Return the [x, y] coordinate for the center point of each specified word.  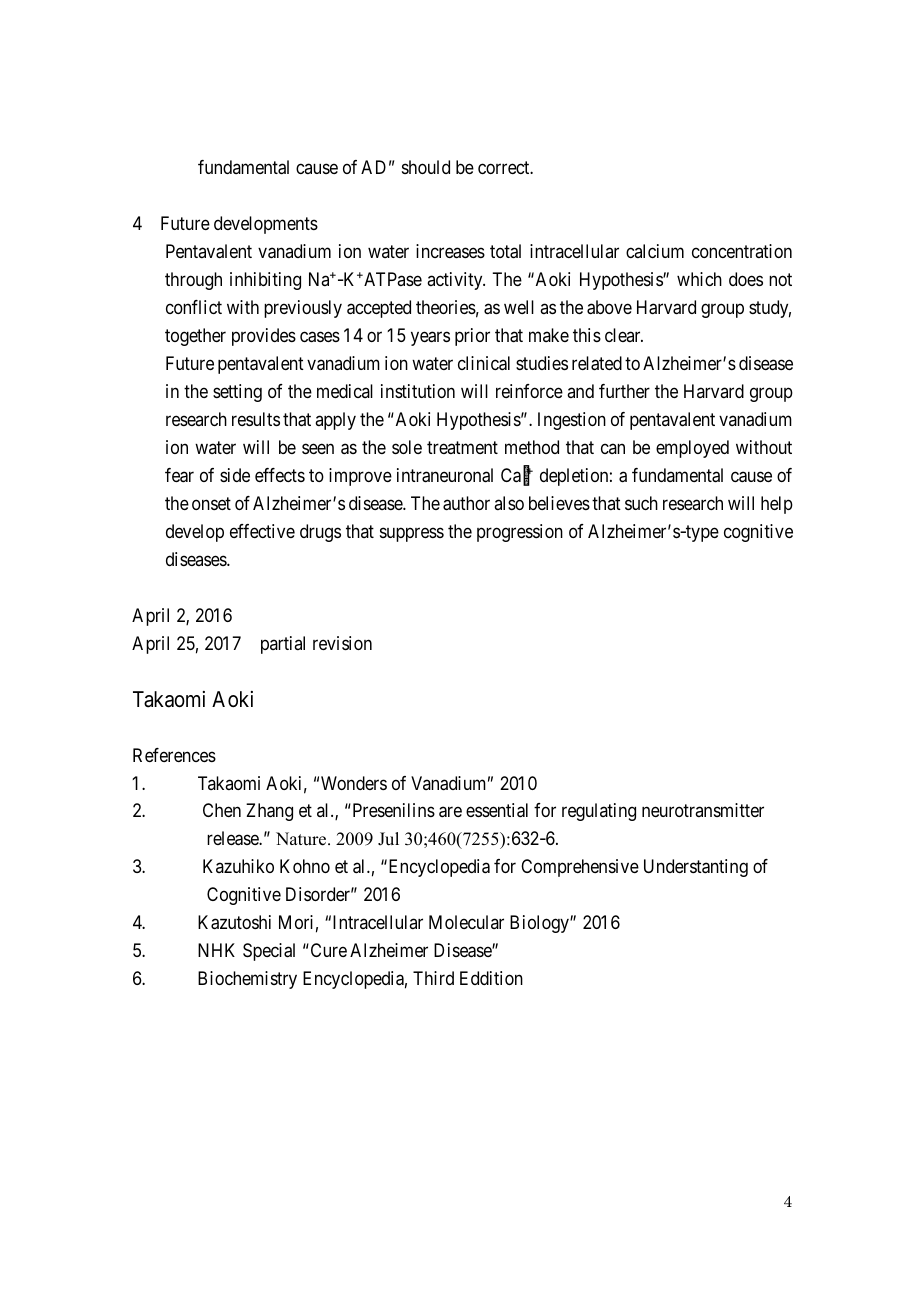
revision [342, 643]
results [256, 419]
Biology [540, 924]
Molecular [466, 922]
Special [269, 952]
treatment [462, 447]
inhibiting [265, 281]
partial [283, 645]
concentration [742, 251]
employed [692, 449]
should [426, 167]
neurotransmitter [703, 810]
